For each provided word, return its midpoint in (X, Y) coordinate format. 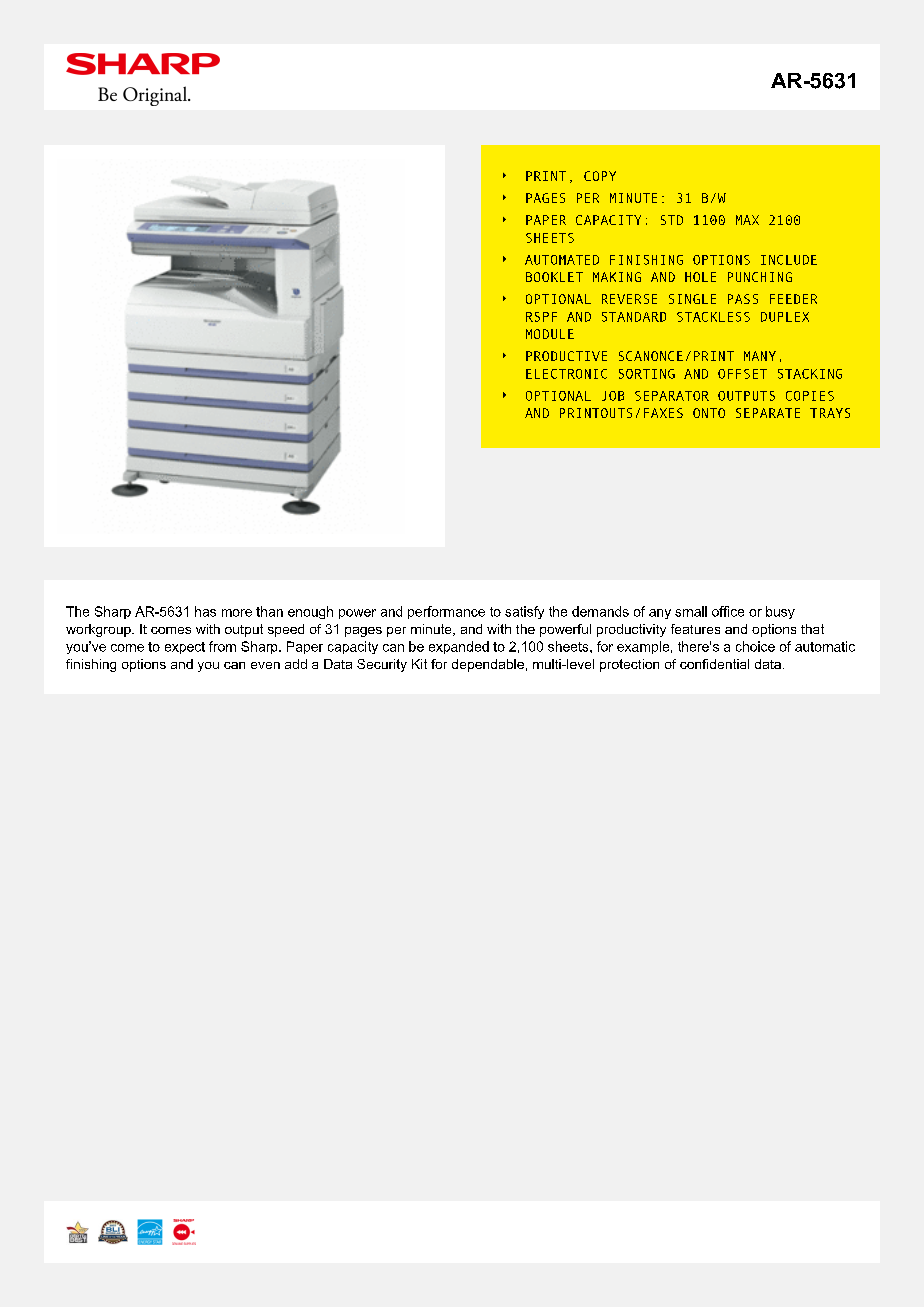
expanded (459, 647)
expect (185, 648)
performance (446, 612)
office (728, 611)
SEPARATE (768, 413)
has (205, 611)
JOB (613, 396)
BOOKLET (554, 277)
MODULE (550, 334)
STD (672, 220)
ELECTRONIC (566, 374)
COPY (600, 176)
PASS (743, 299)
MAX (747, 220)
